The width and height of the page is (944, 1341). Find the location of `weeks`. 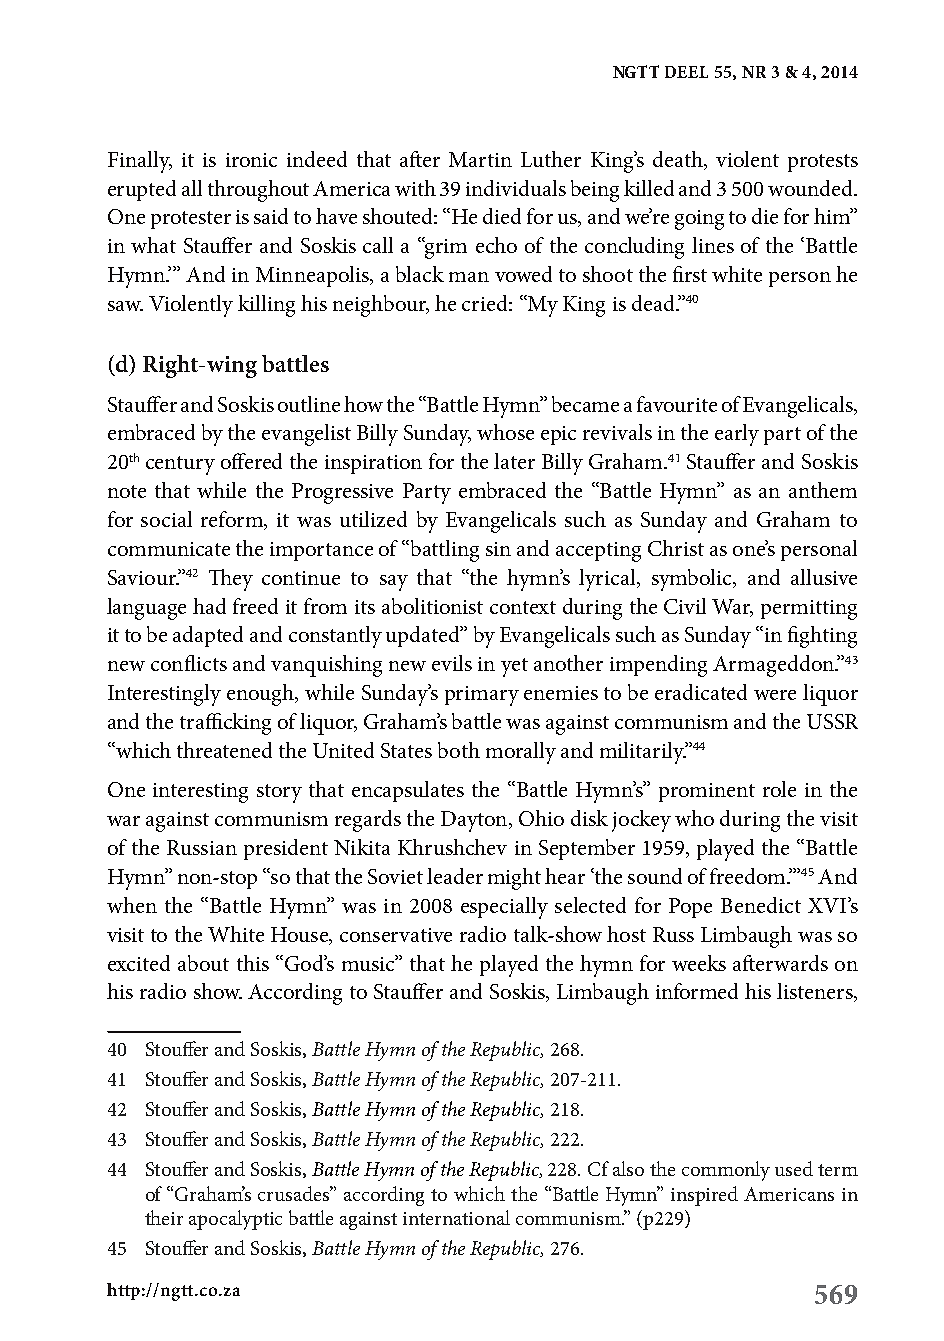

weeks is located at coordinates (699, 963).
